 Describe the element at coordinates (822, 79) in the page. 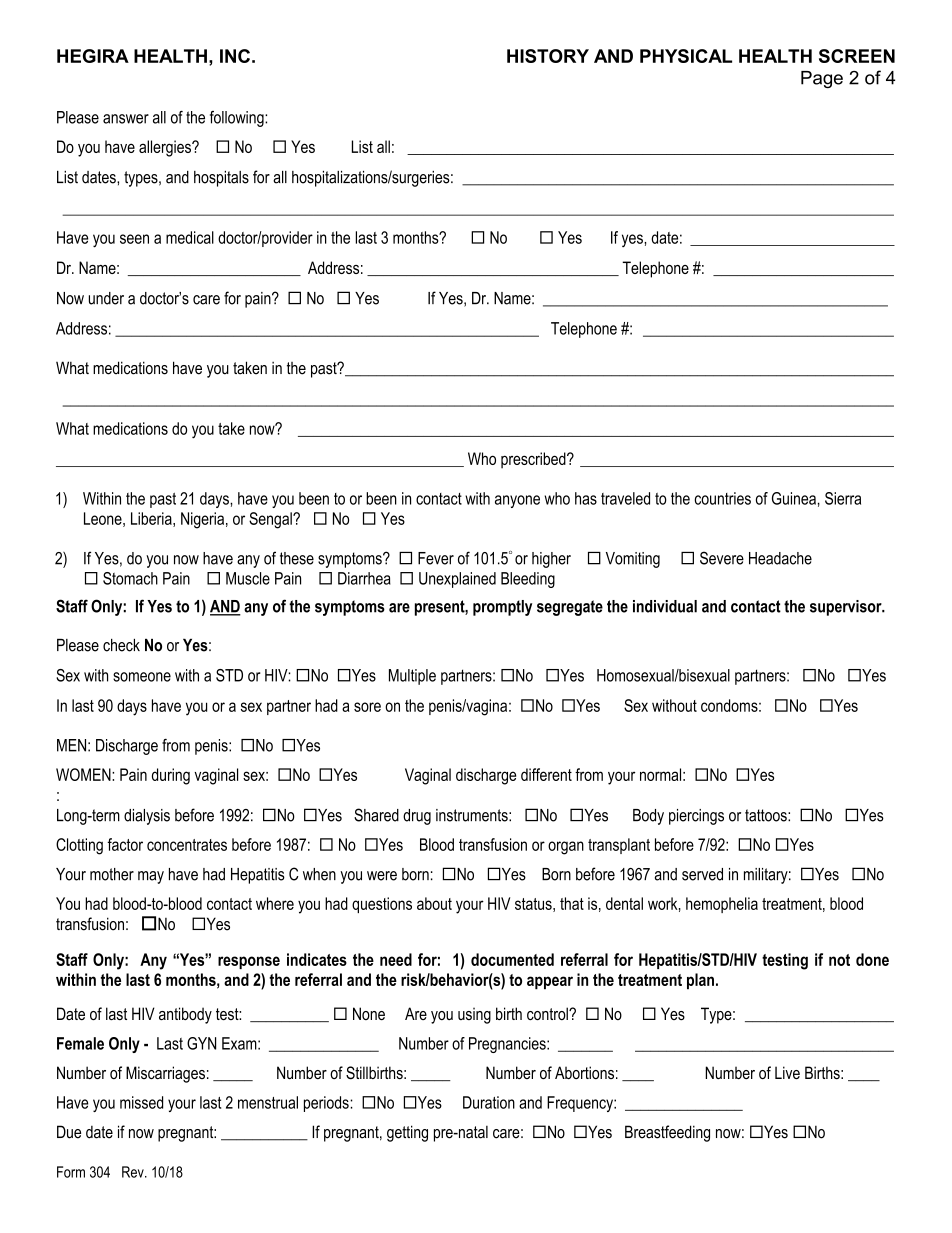

I see `Page` at that location.
